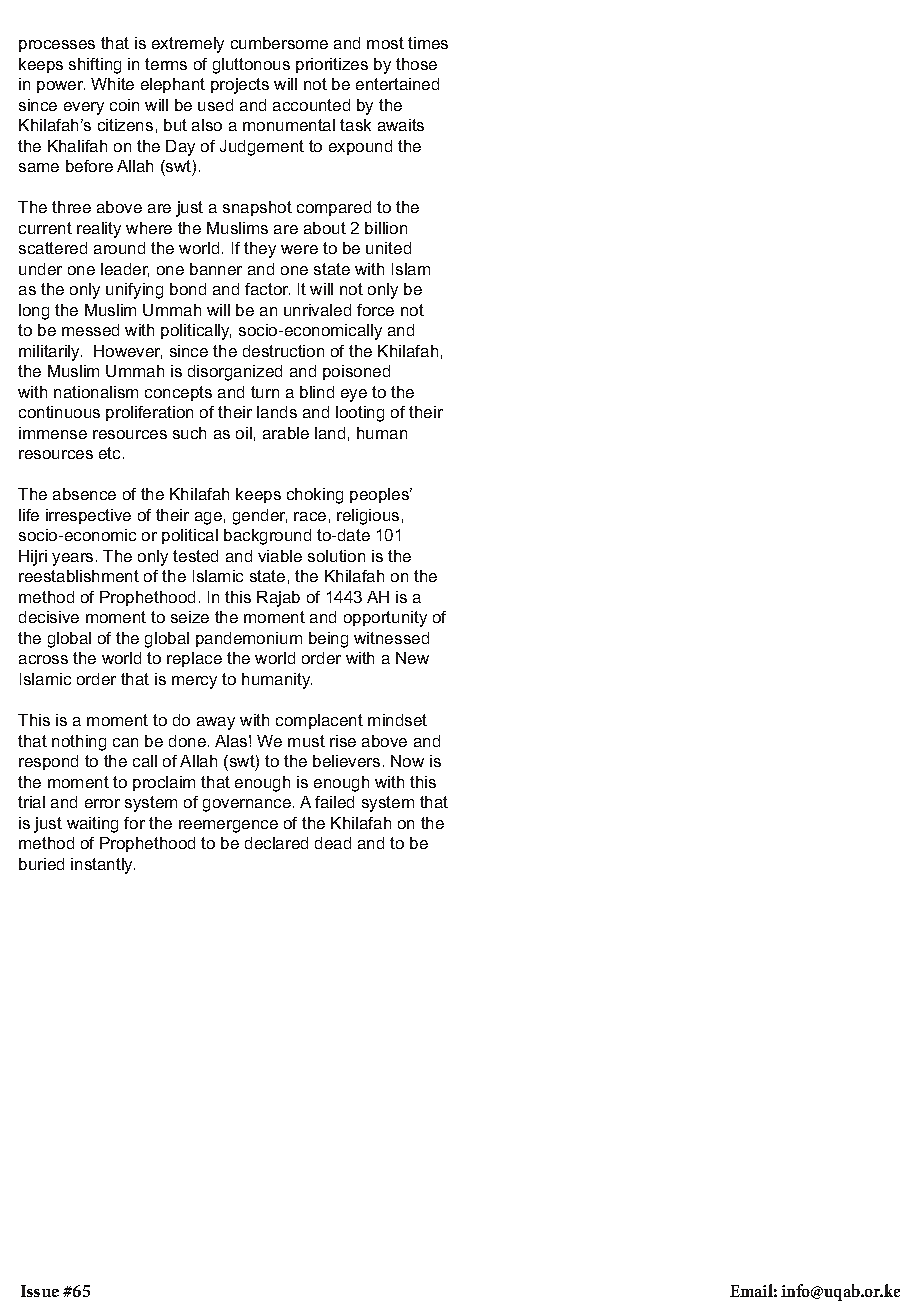 The width and height of the document is (924, 1308). Describe the element at coordinates (276, 843) in the document. I see `declared` at that location.
